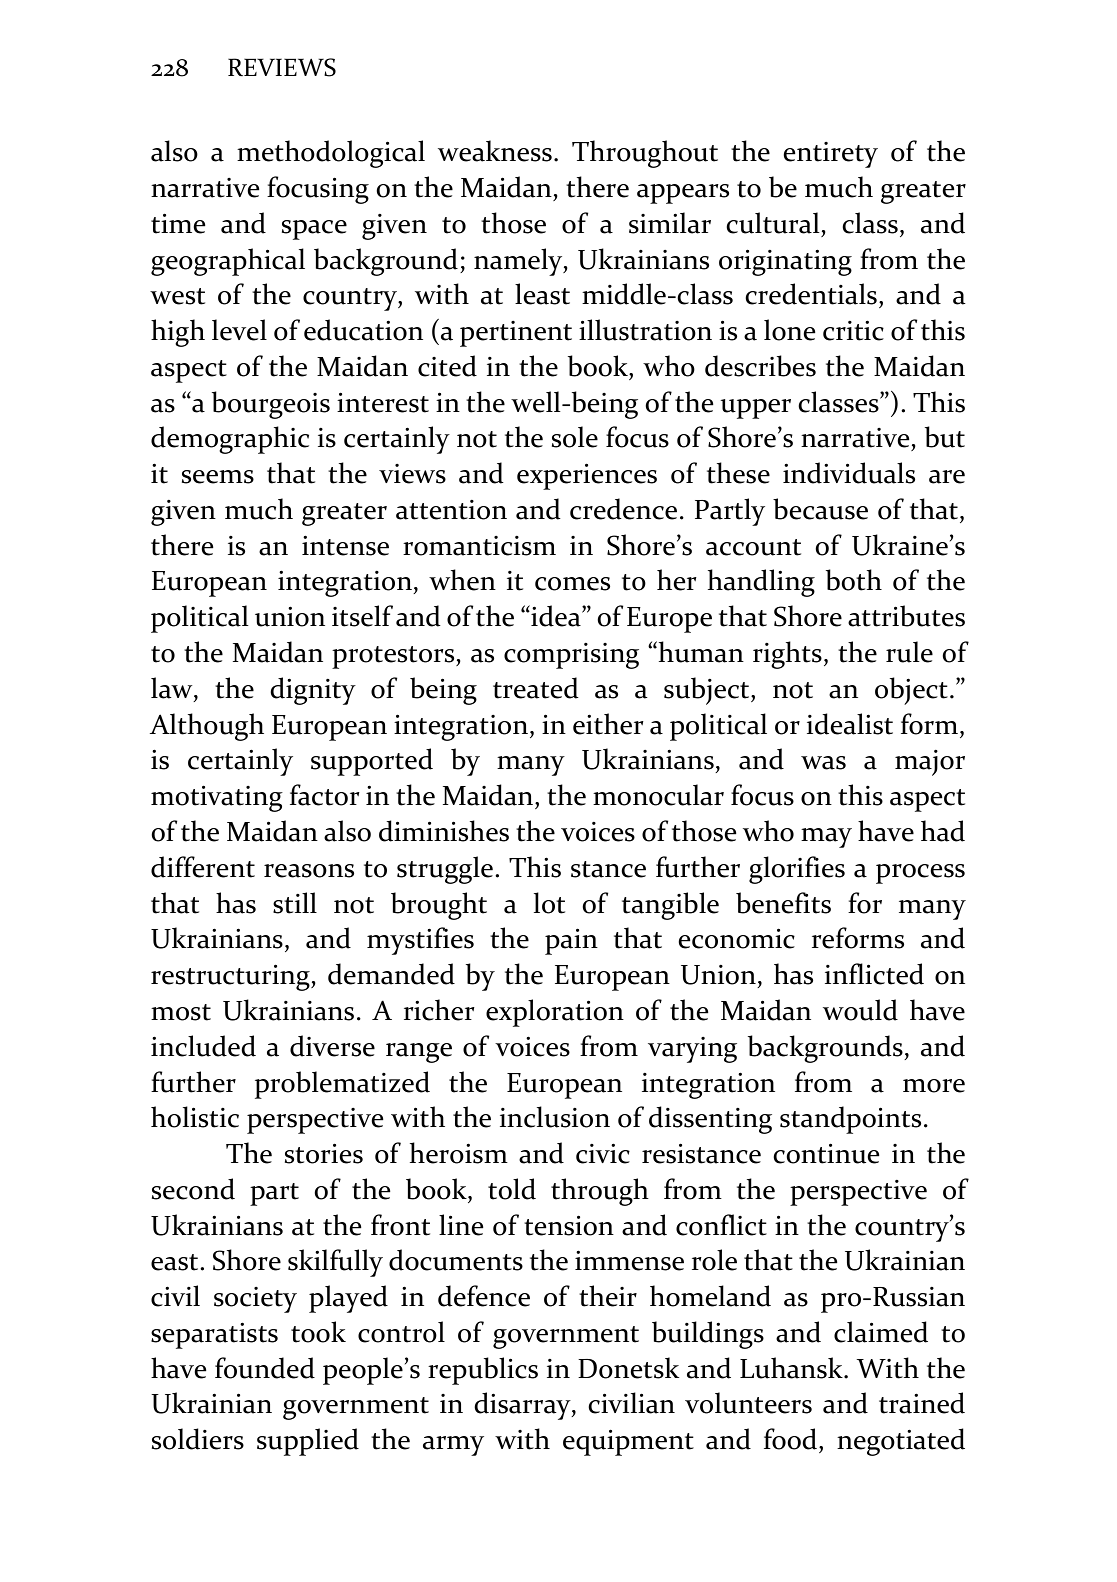  Describe the element at coordinates (314, 230) in the page. I see `space` at that location.
